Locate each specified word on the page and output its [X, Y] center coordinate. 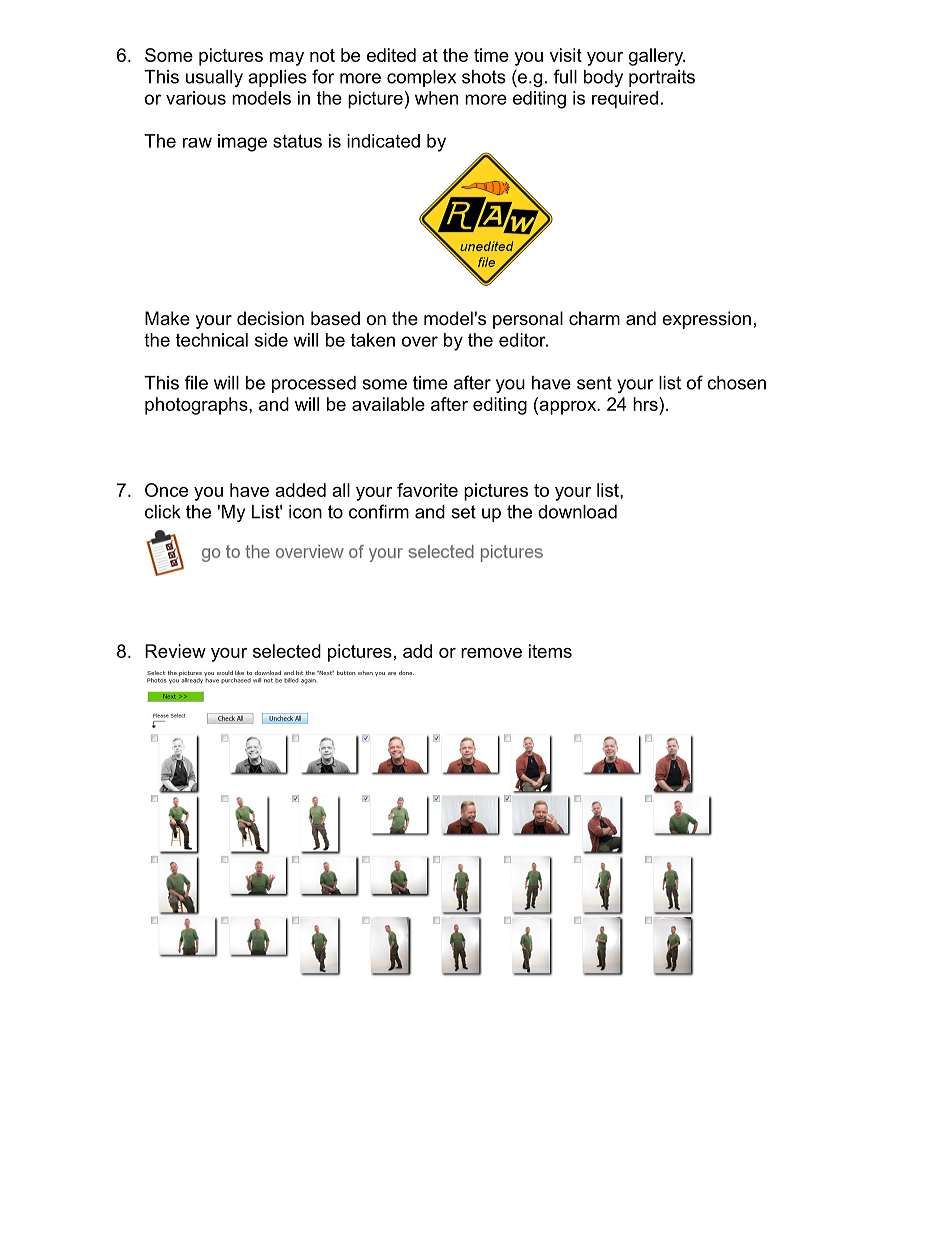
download [577, 512]
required [625, 100]
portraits [662, 78]
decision [270, 318]
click [163, 512]
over [420, 341]
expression [706, 320]
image [242, 143]
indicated [383, 141]
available [388, 404]
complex [421, 78]
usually [214, 78]
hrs [646, 404]
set [463, 512]
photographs [197, 406]
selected [287, 651]
